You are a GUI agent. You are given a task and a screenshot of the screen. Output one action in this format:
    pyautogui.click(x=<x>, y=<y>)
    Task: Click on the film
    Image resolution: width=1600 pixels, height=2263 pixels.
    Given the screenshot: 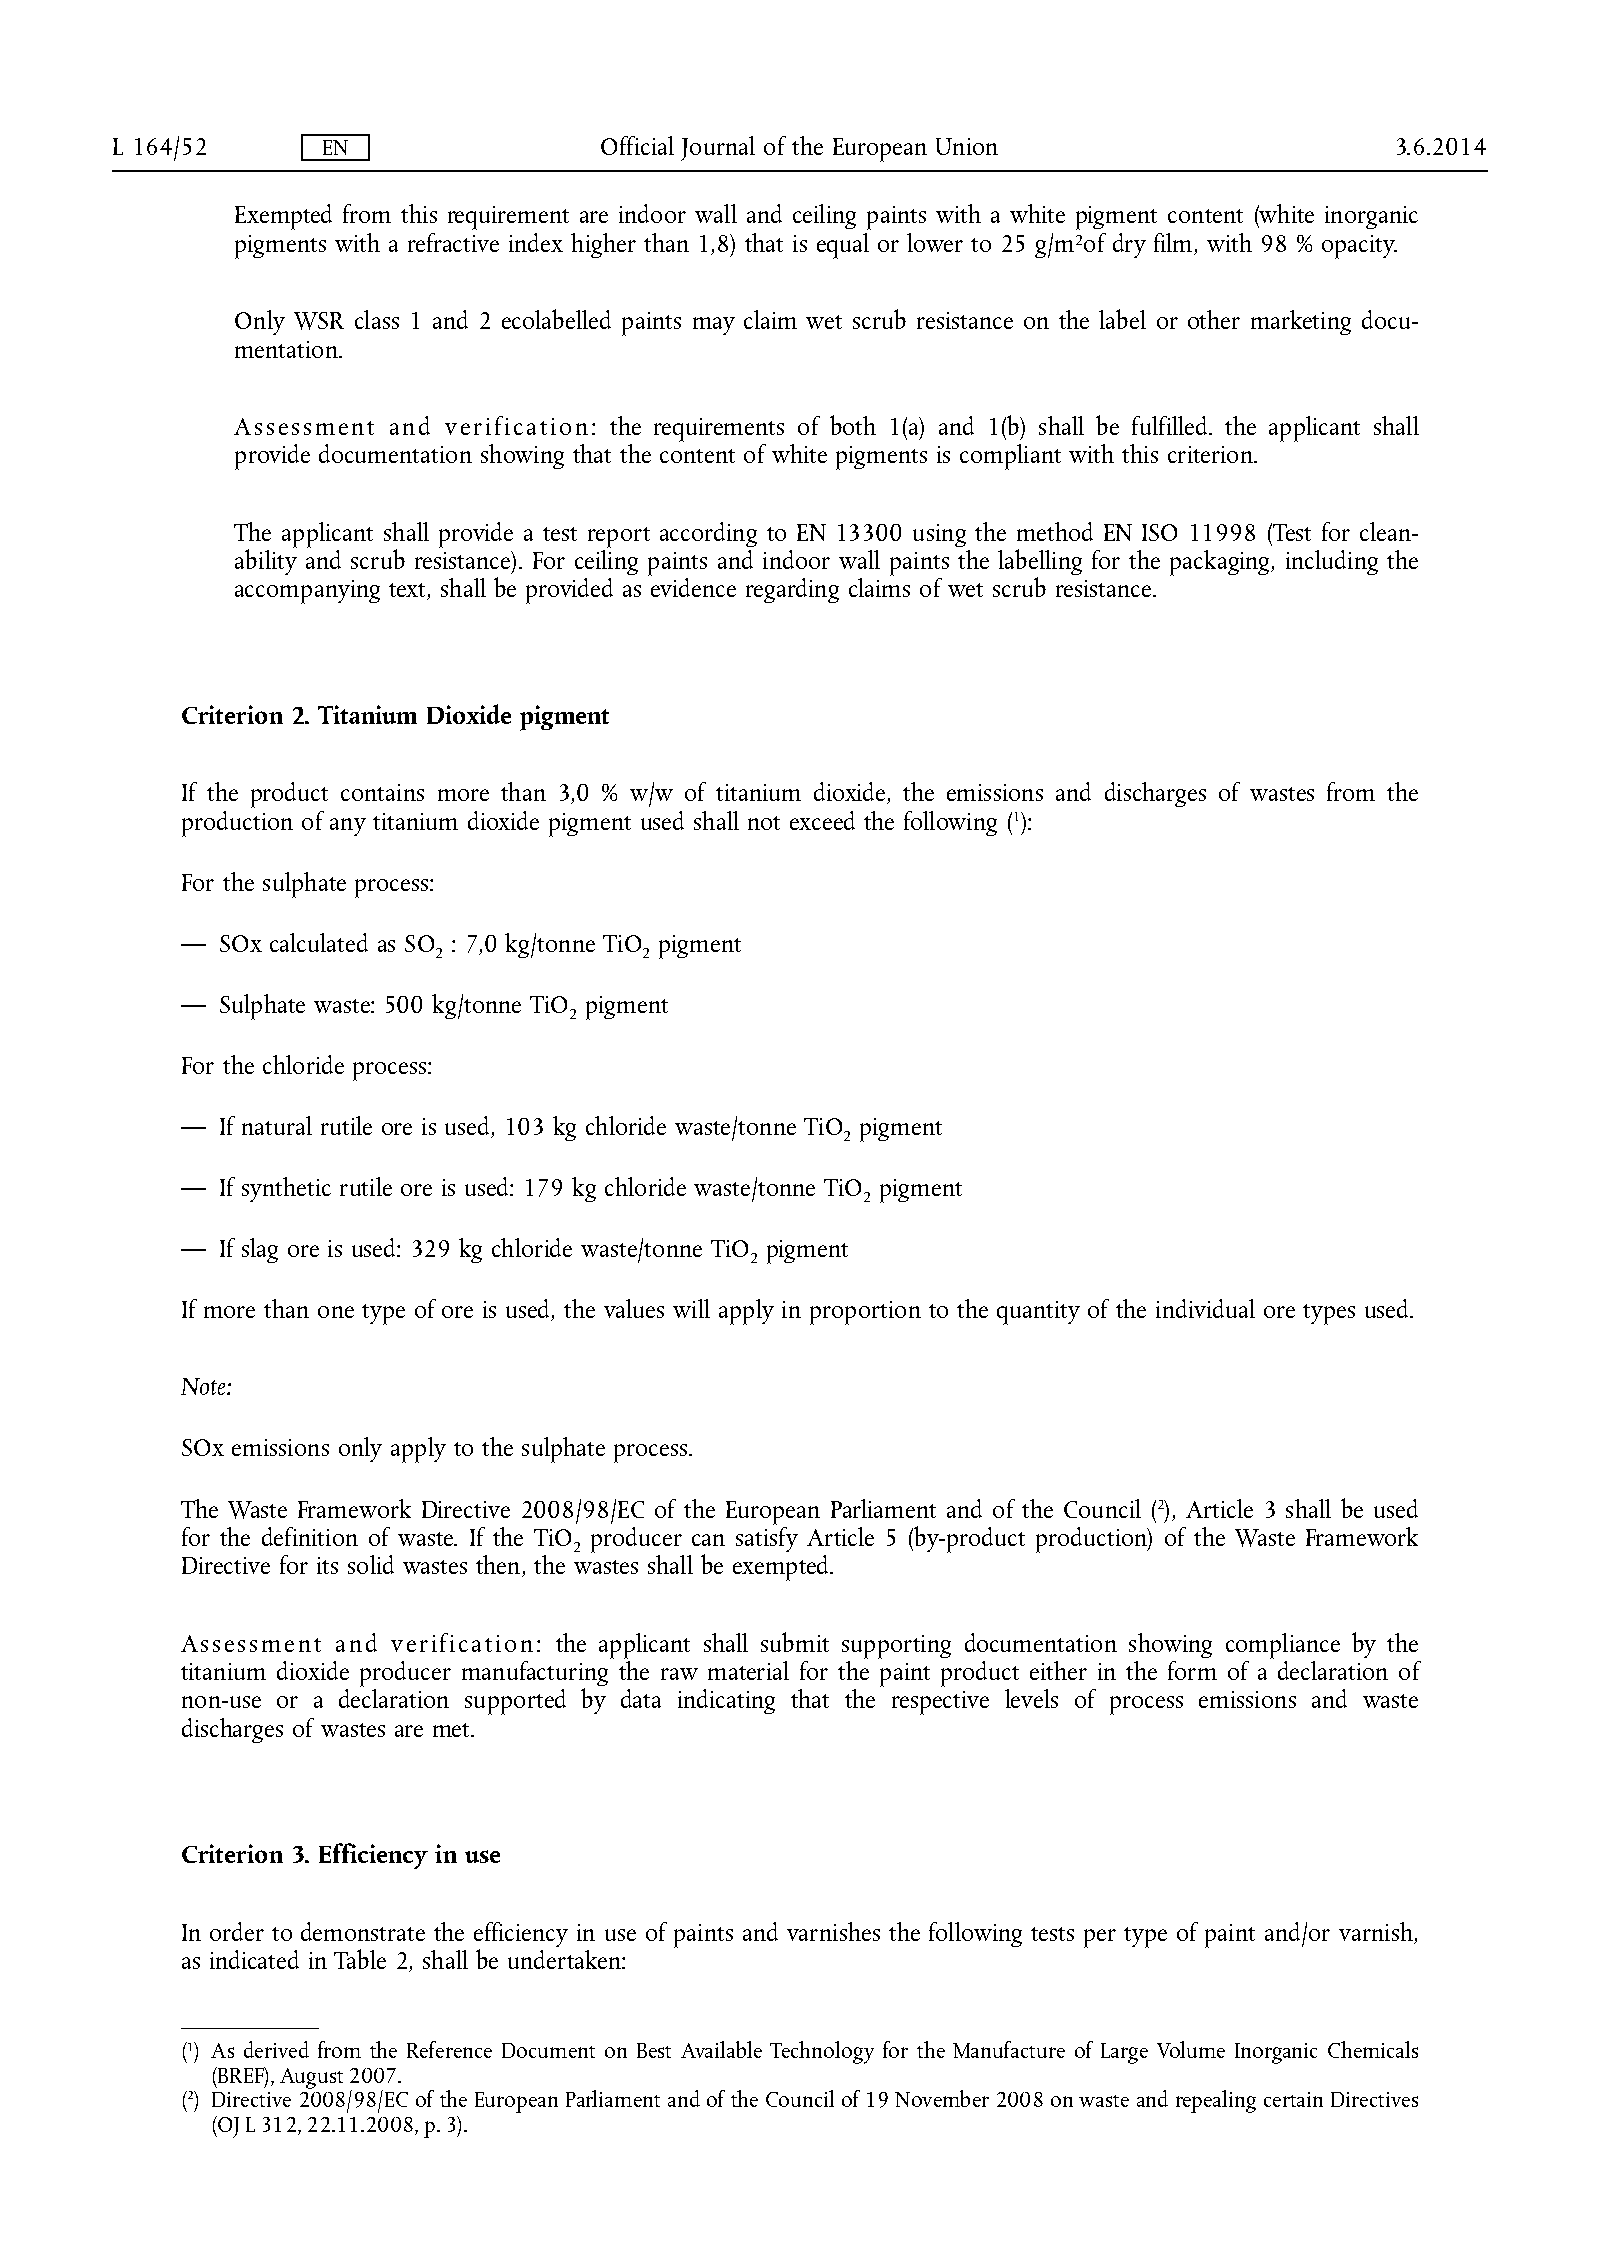 What is the action you would take?
    pyautogui.click(x=1173, y=242)
